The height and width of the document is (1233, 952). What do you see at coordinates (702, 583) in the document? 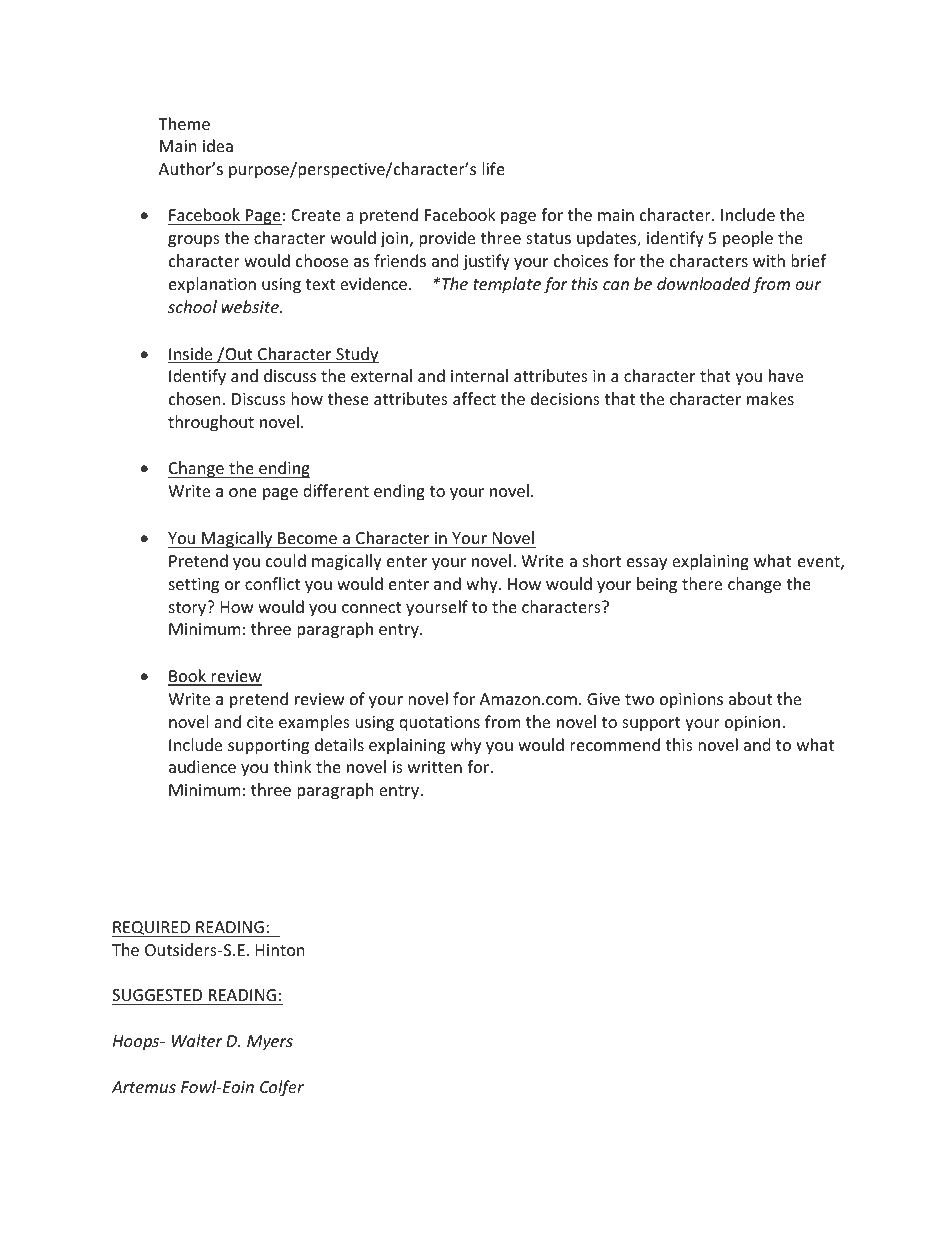
I see `there` at bounding box center [702, 583].
